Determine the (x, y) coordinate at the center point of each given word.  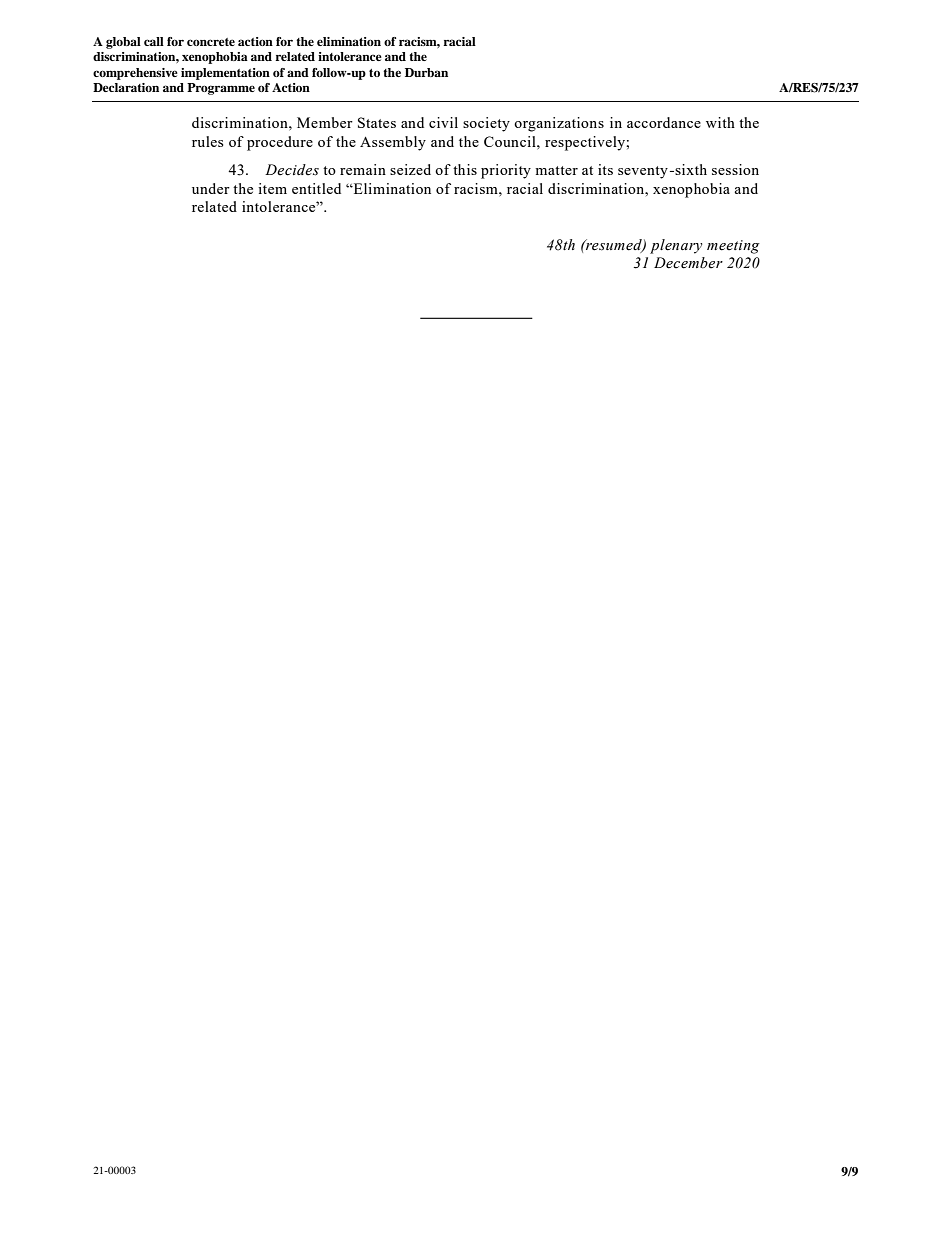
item (272, 188)
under (211, 188)
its (605, 169)
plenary (676, 246)
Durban (426, 72)
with (720, 122)
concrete (211, 42)
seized (410, 169)
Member (325, 122)
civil (443, 122)
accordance (664, 122)
